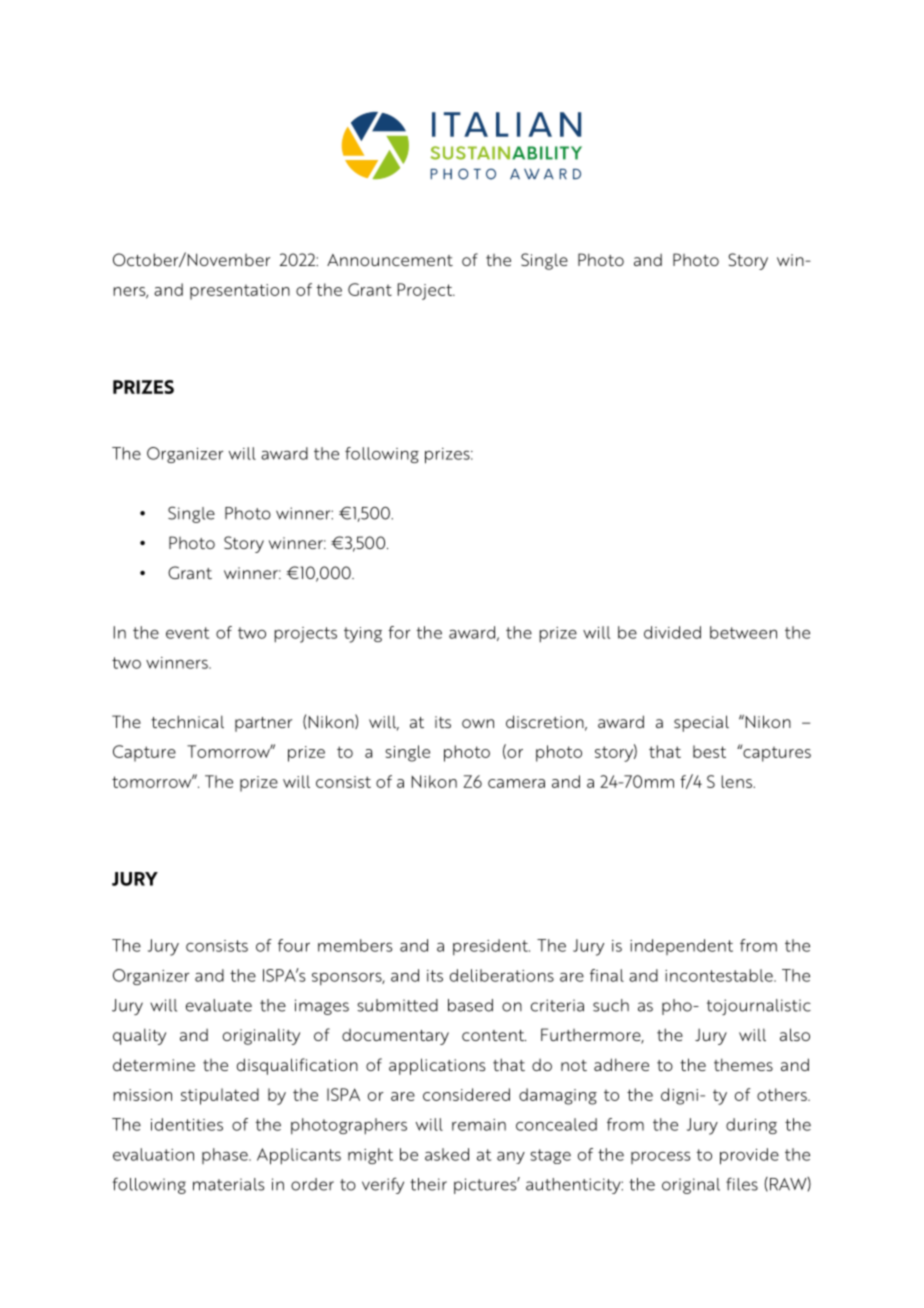  I want to click on four, so click(294, 945).
